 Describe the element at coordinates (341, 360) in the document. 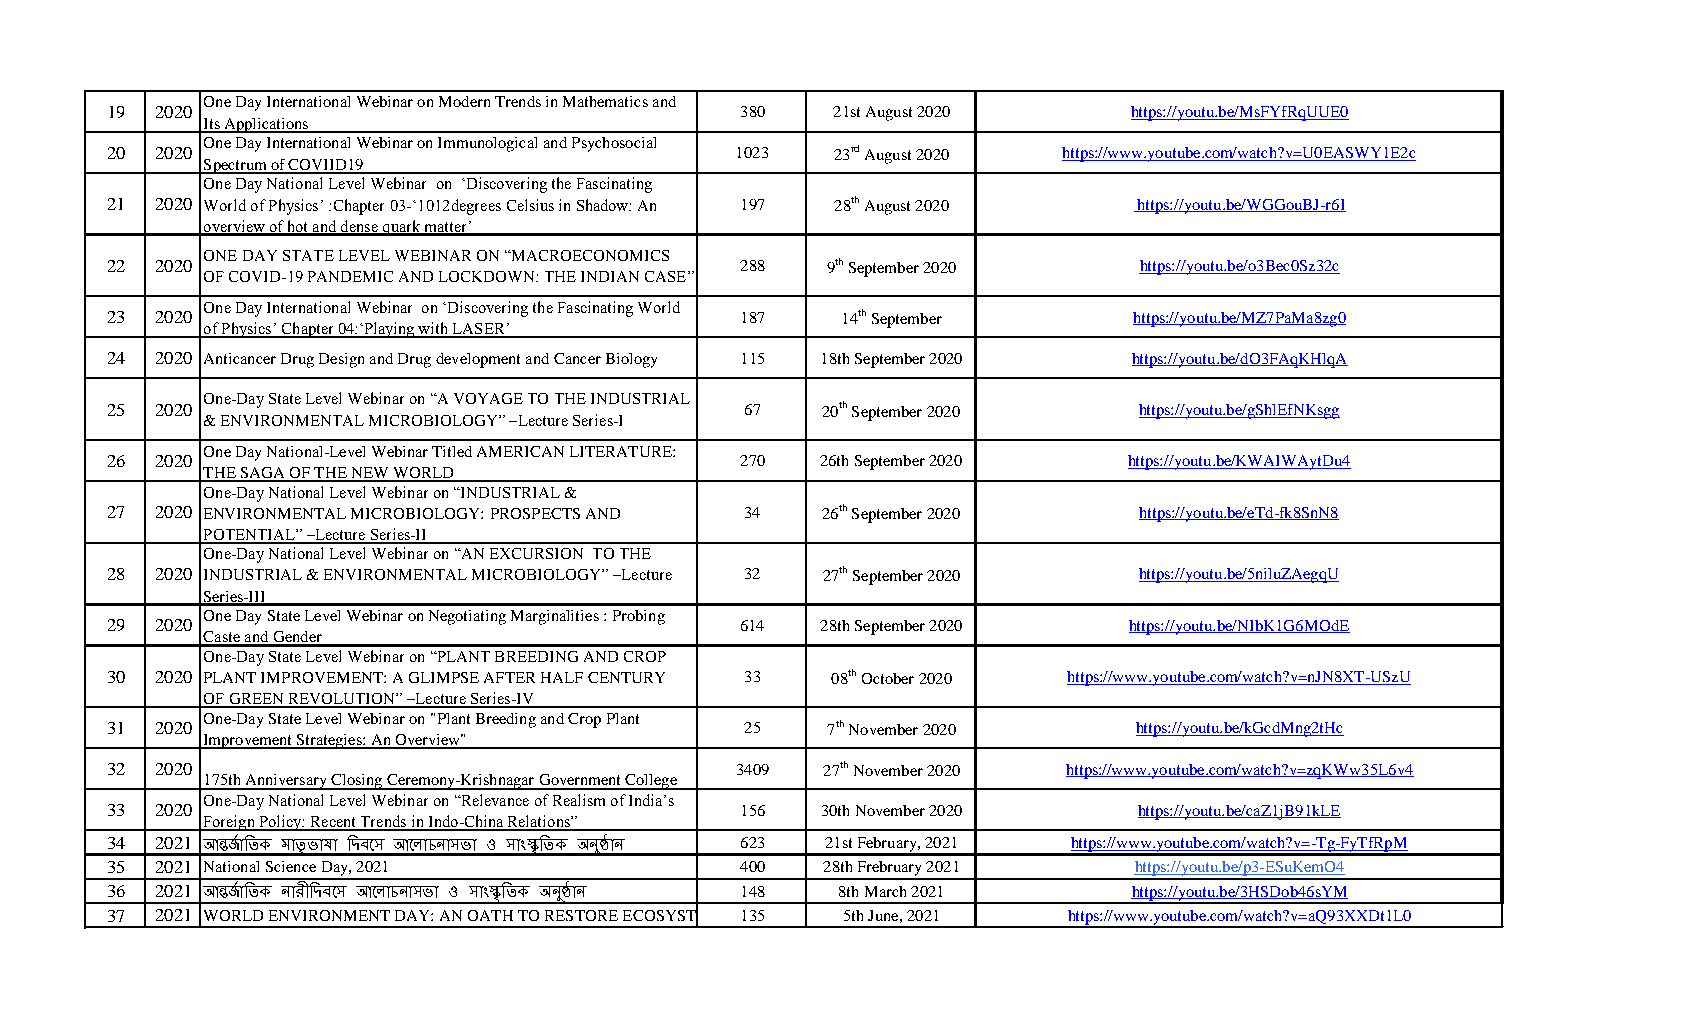

I see `Design` at that location.
